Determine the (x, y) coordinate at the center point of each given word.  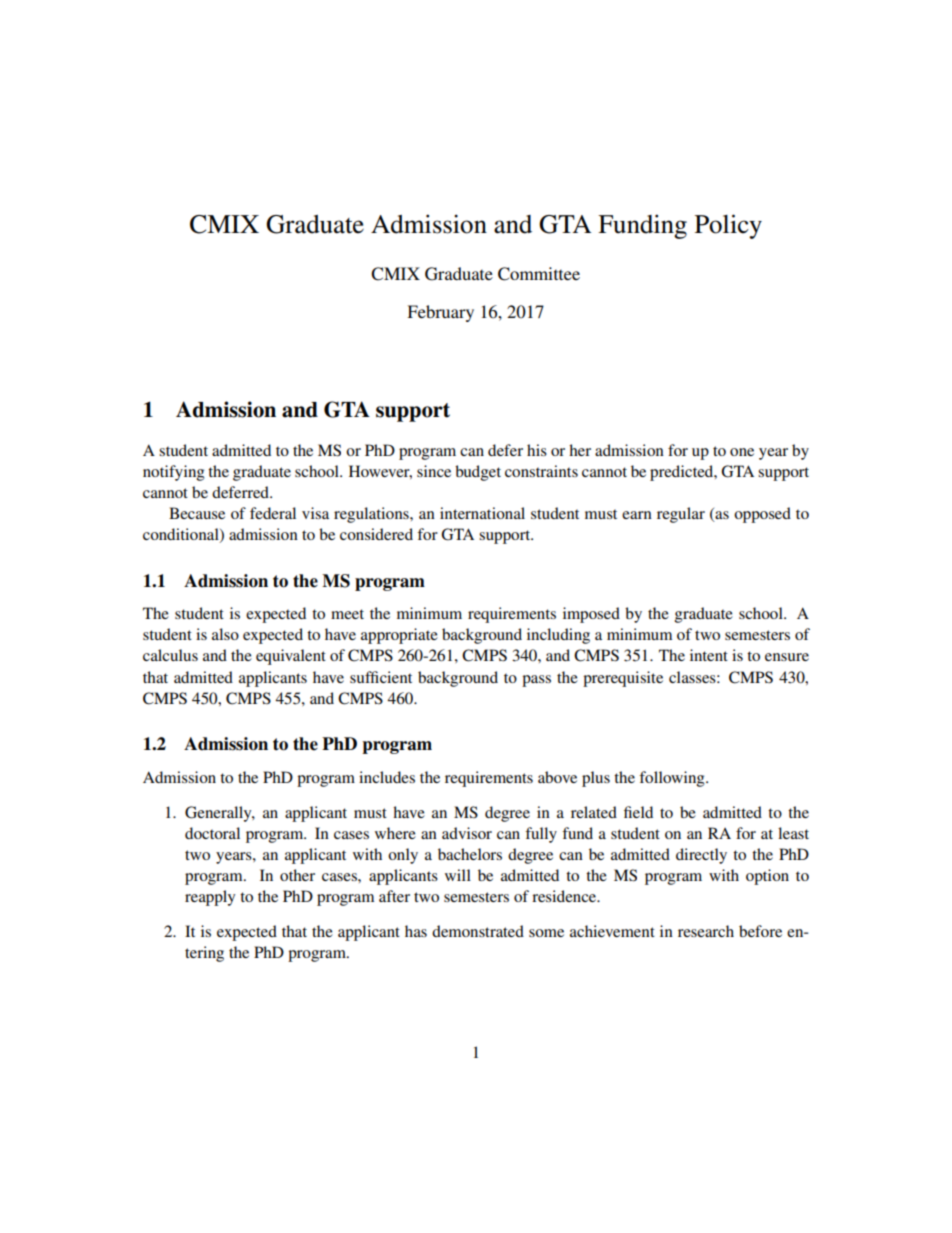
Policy (728, 226)
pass (536, 681)
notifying (174, 473)
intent (709, 655)
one (742, 452)
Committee (539, 274)
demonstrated (478, 931)
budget (478, 473)
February (440, 313)
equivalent (291, 657)
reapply (210, 898)
